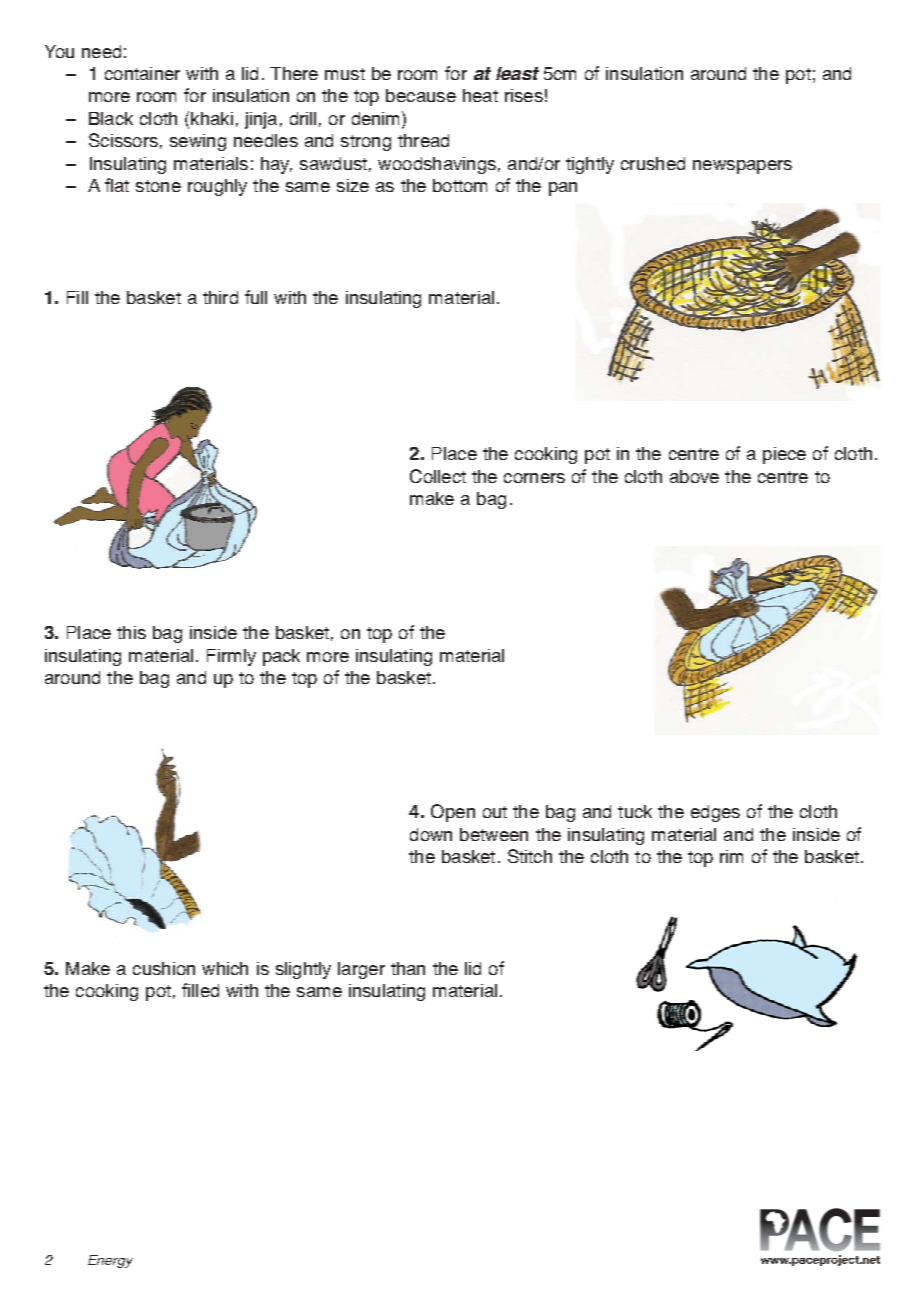 The width and height of the screenshot is (924, 1308). Describe the element at coordinates (421, 95) in the screenshot. I see `because` at that location.
